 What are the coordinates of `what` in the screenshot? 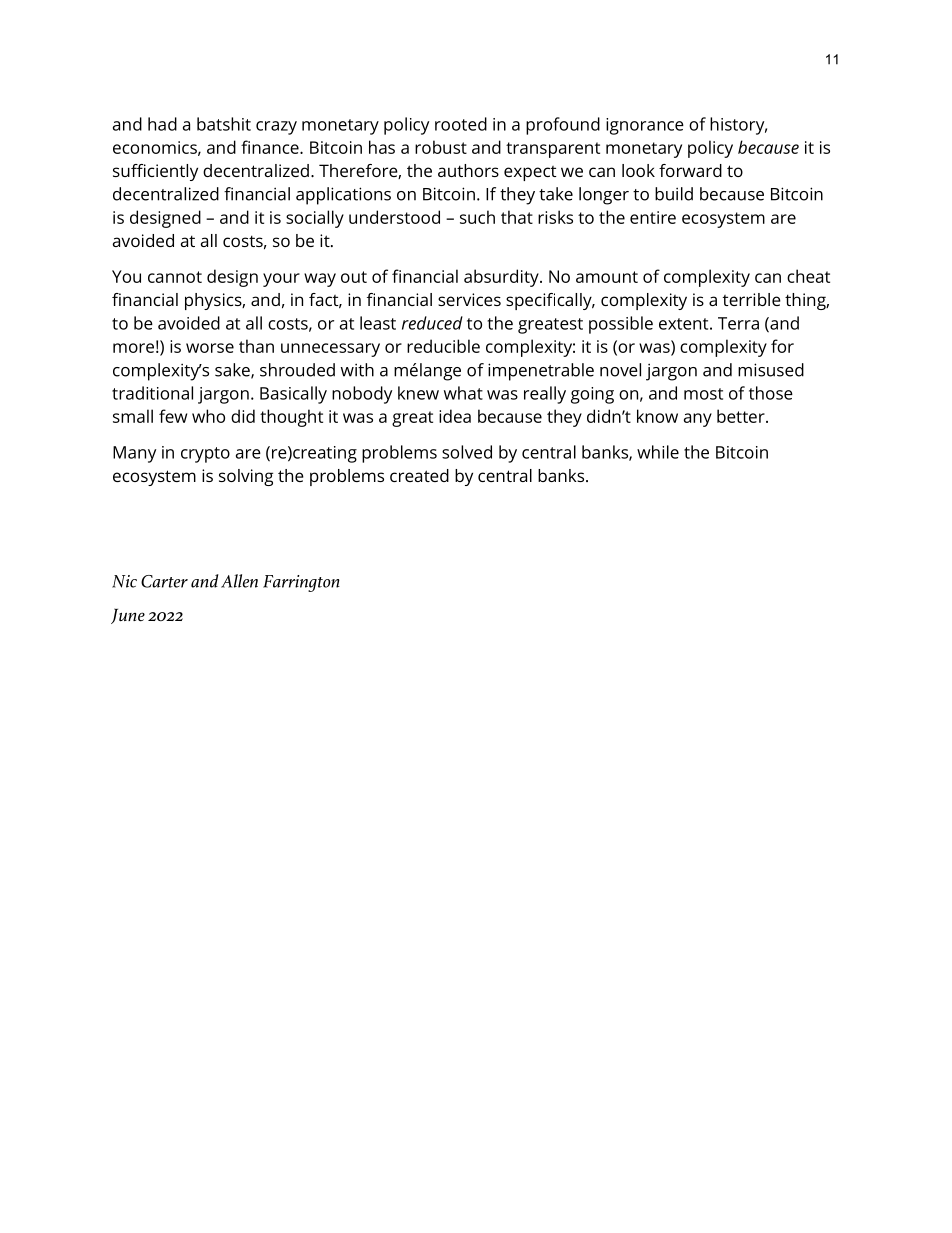 It's located at (463, 393).
